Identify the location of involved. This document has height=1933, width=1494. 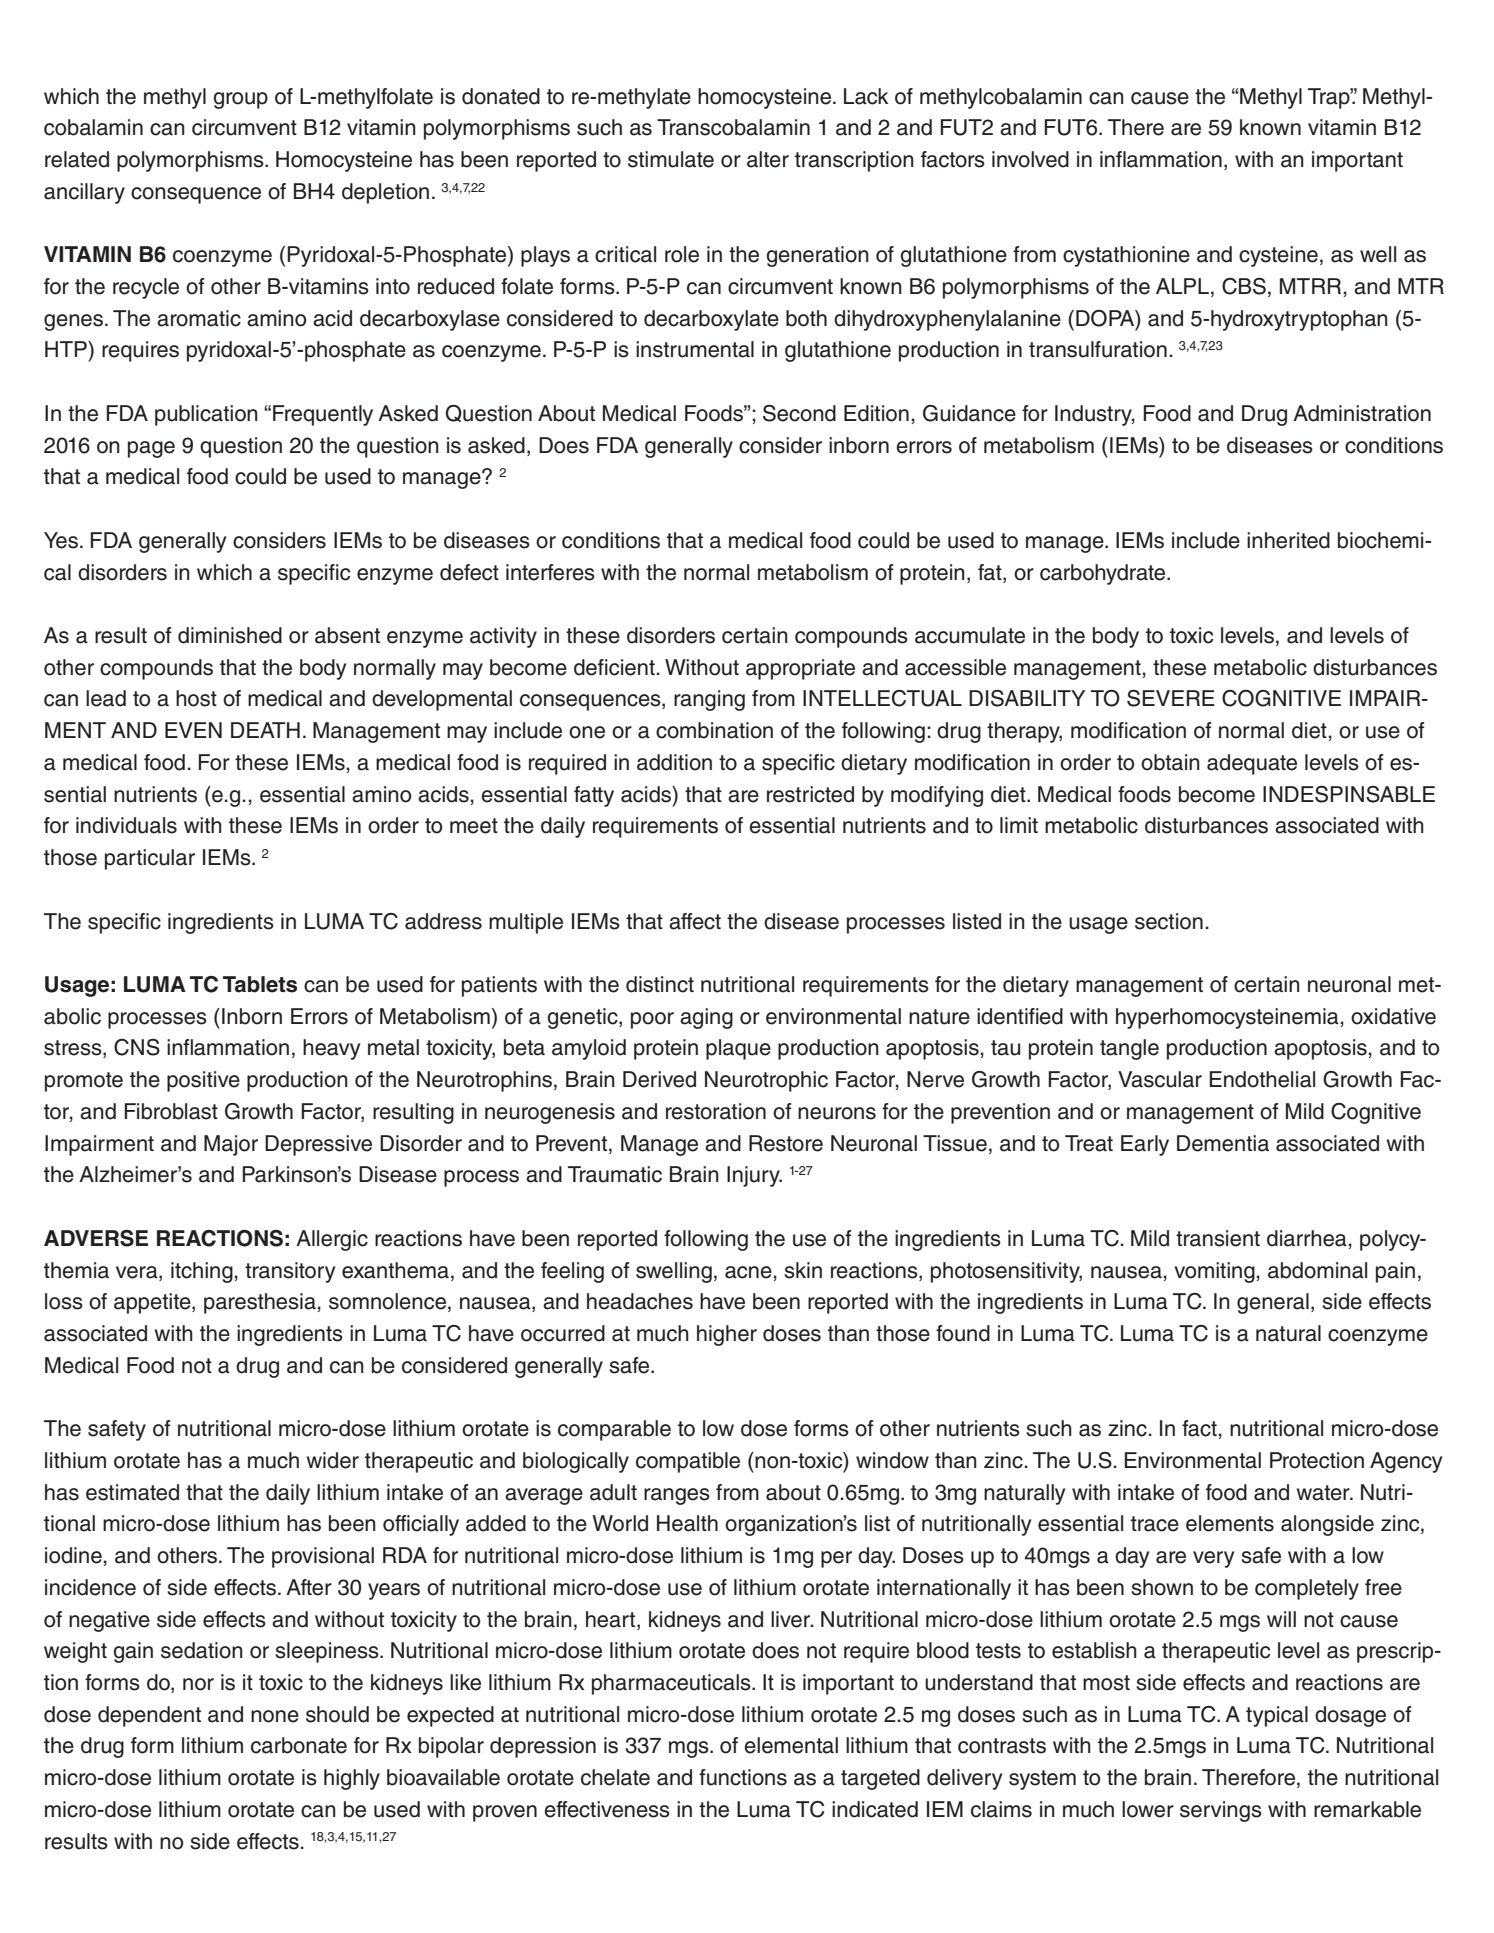
(1030, 159).
